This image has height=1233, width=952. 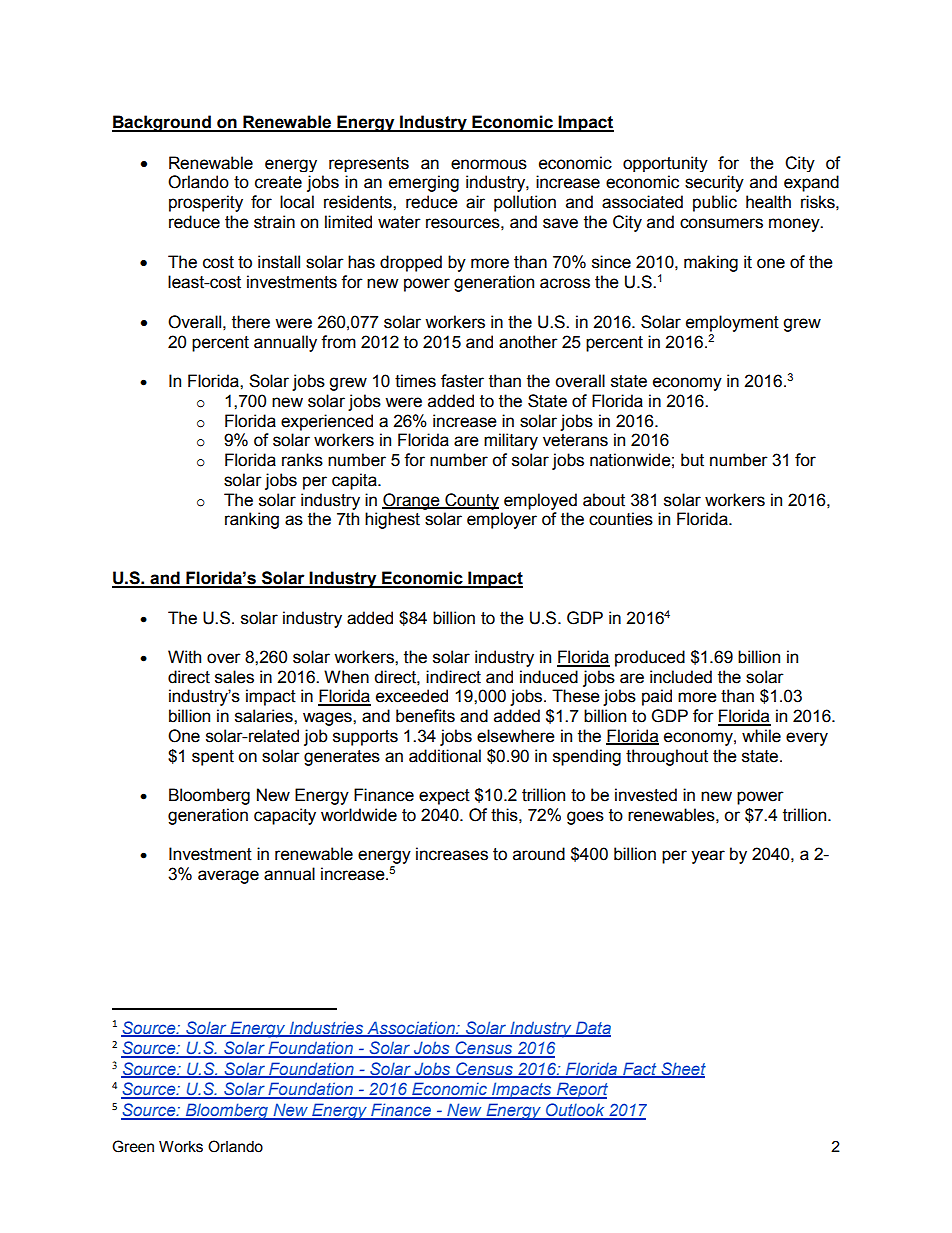 What do you see at coordinates (206, 203) in the image?
I see `prosperity` at bounding box center [206, 203].
